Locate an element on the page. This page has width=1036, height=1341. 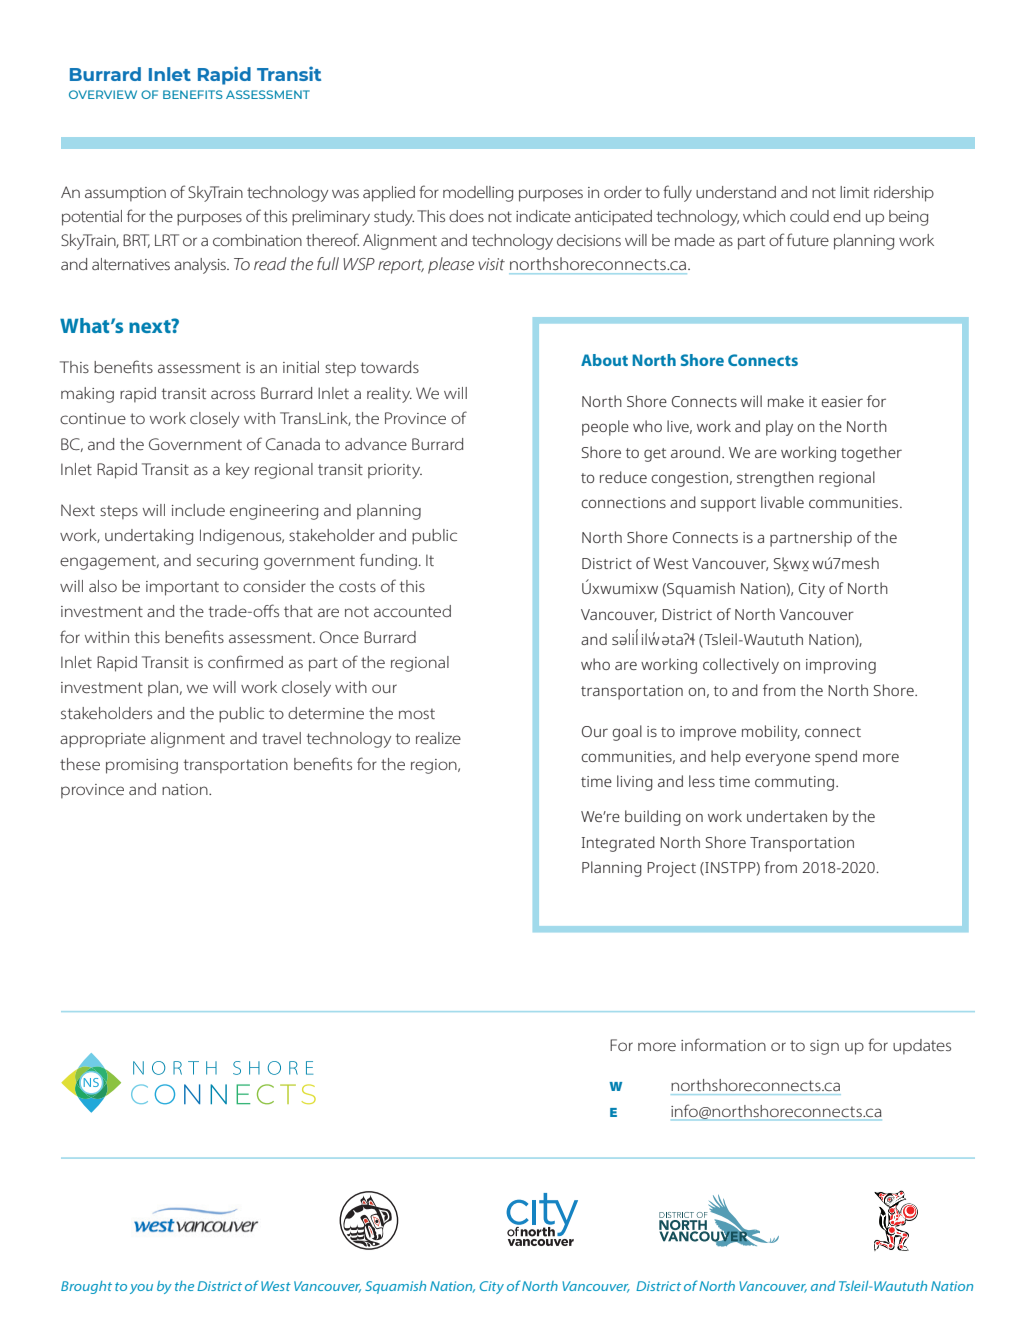
you is located at coordinates (141, 1289).
